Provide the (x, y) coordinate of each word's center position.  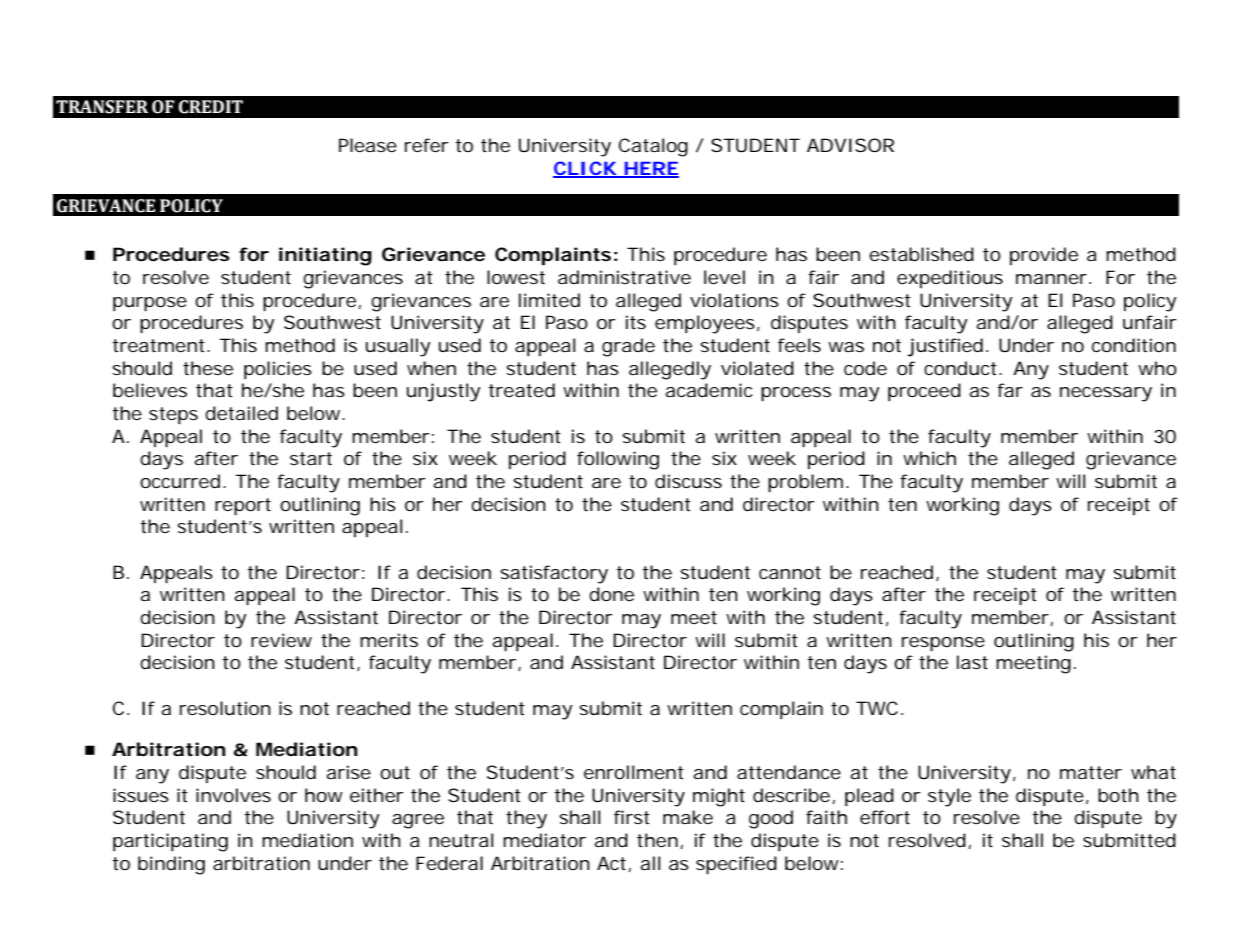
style (949, 797)
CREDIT (211, 107)
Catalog (653, 147)
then (657, 840)
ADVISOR (850, 145)
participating (170, 842)
